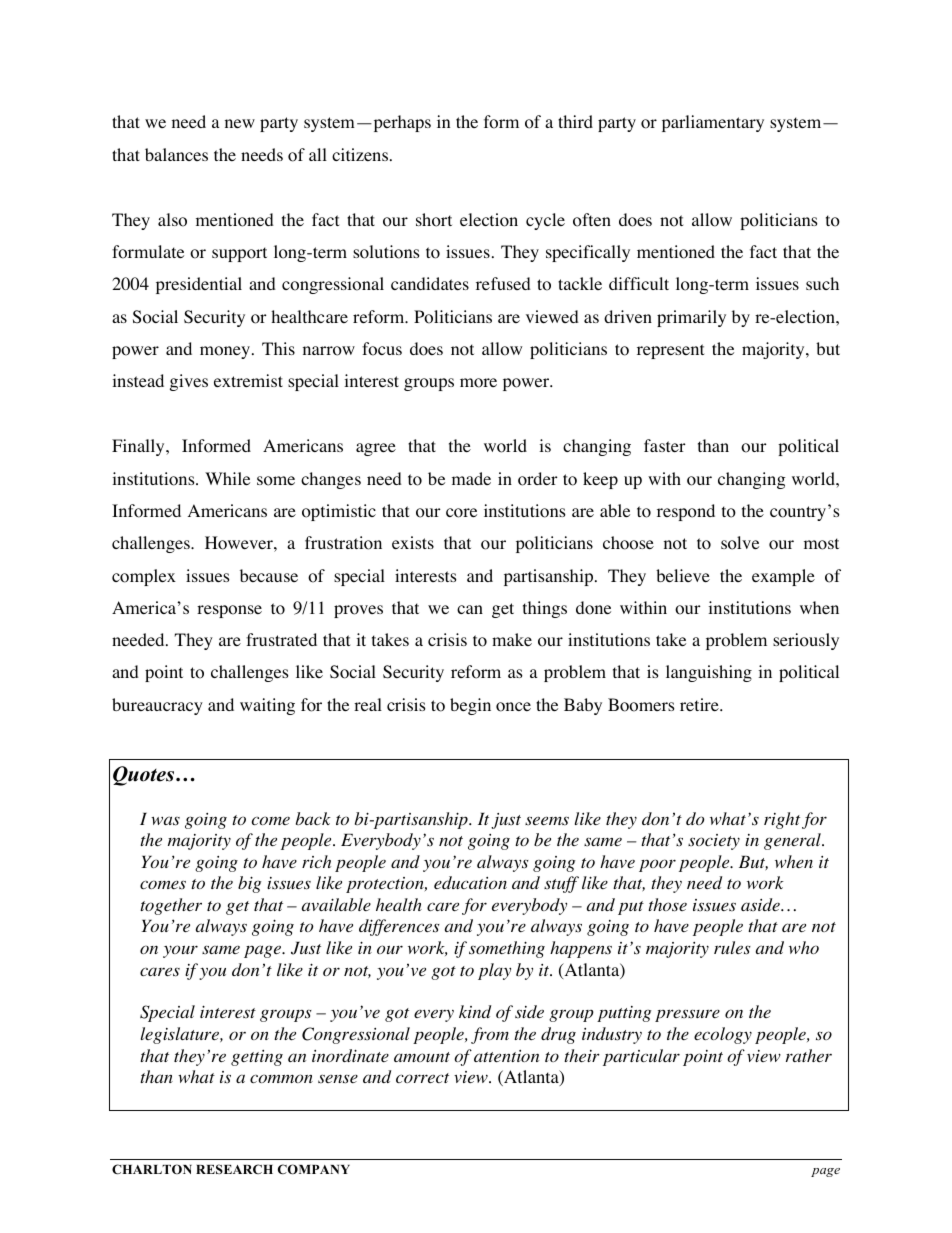 The height and width of the page is (1233, 952). I want to click on rather, so click(809, 1055).
